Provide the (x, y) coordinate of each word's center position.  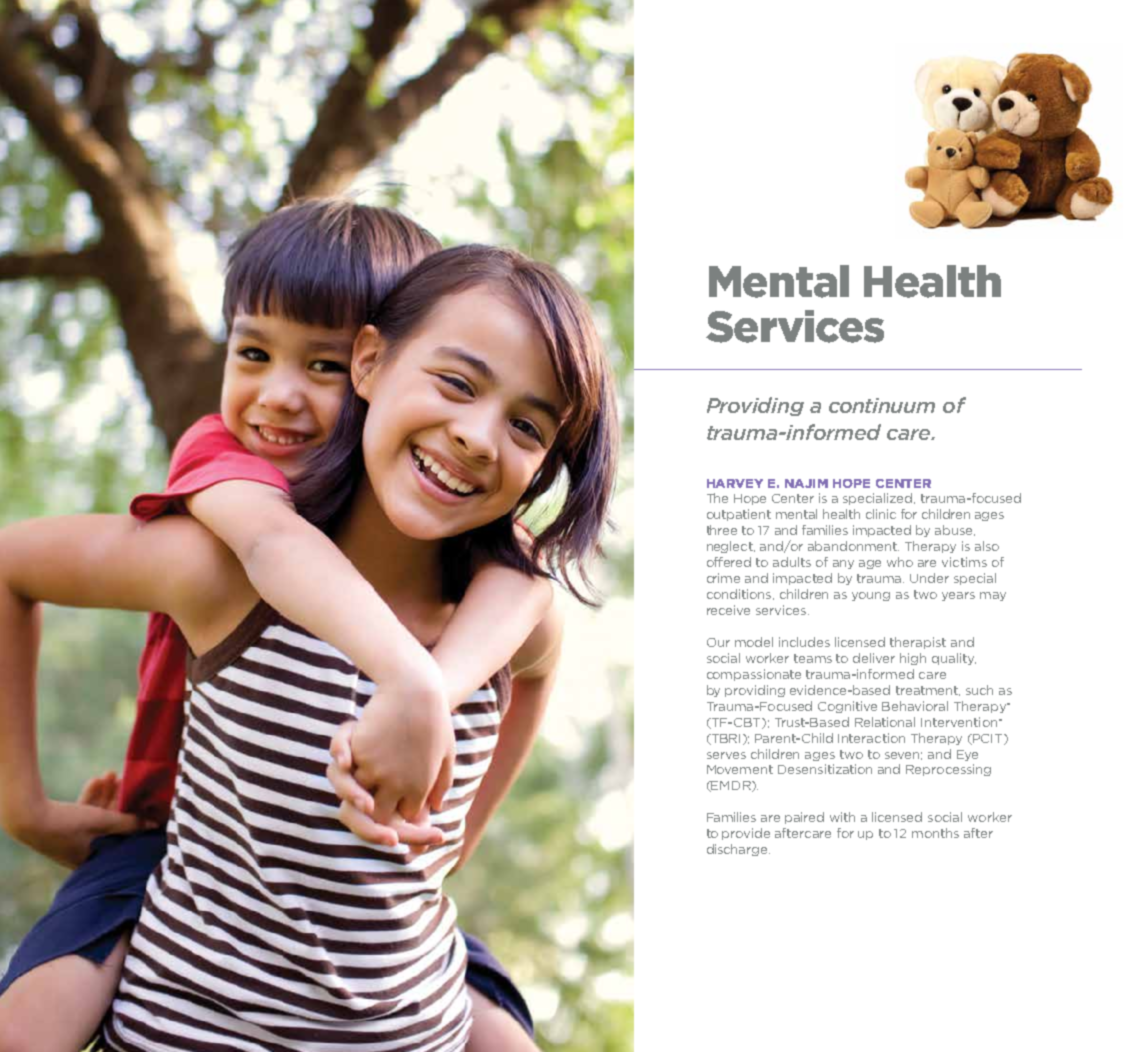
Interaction (871, 738)
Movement (740, 769)
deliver (874, 658)
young (871, 596)
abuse (955, 530)
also (987, 546)
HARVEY (735, 483)
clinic (881, 514)
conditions (740, 594)
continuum (882, 405)
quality (954, 659)
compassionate (754, 675)
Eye (967, 755)
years (958, 596)
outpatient (739, 515)
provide (746, 834)
